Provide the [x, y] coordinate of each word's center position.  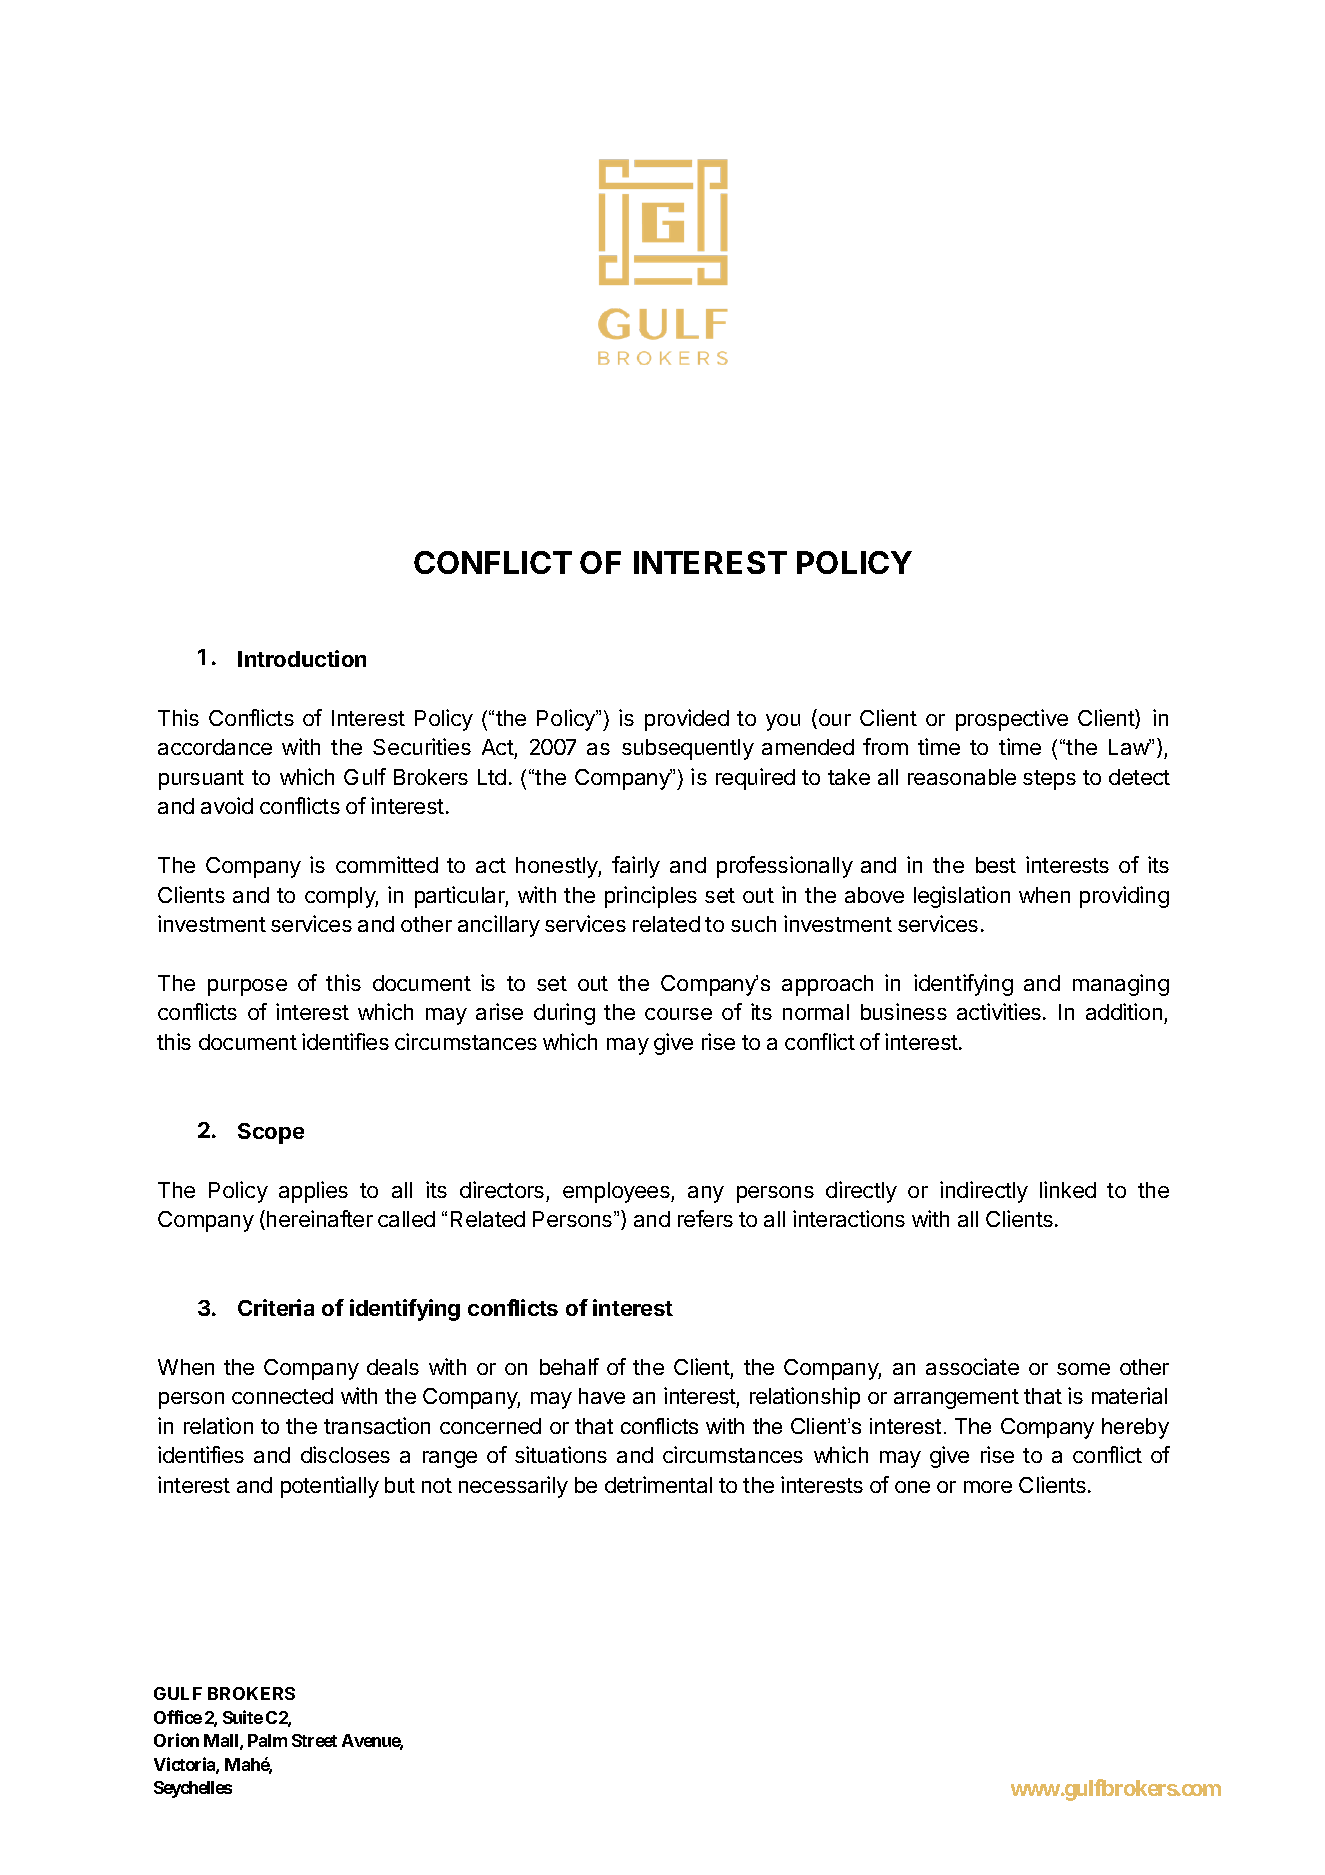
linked [1068, 1189]
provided [687, 720]
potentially [330, 1487]
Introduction [302, 658]
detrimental [658, 1484]
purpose [247, 987]
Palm [267, 1740]
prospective [1012, 720]
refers [705, 1218]
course [678, 1014]
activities [999, 1011]
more [988, 1487]
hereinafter [320, 1218]
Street [314, 1740]
